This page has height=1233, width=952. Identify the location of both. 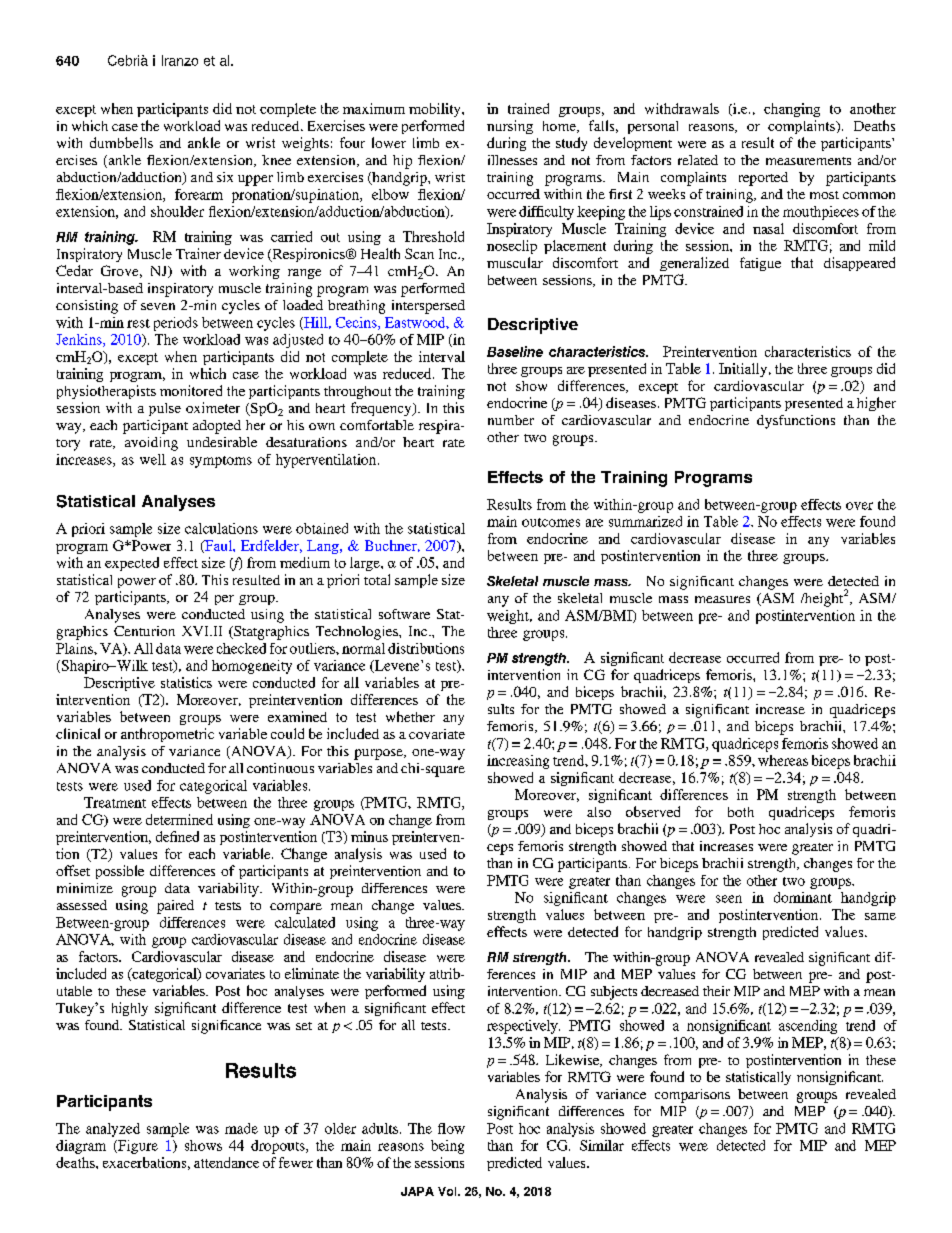
(741, 812).
